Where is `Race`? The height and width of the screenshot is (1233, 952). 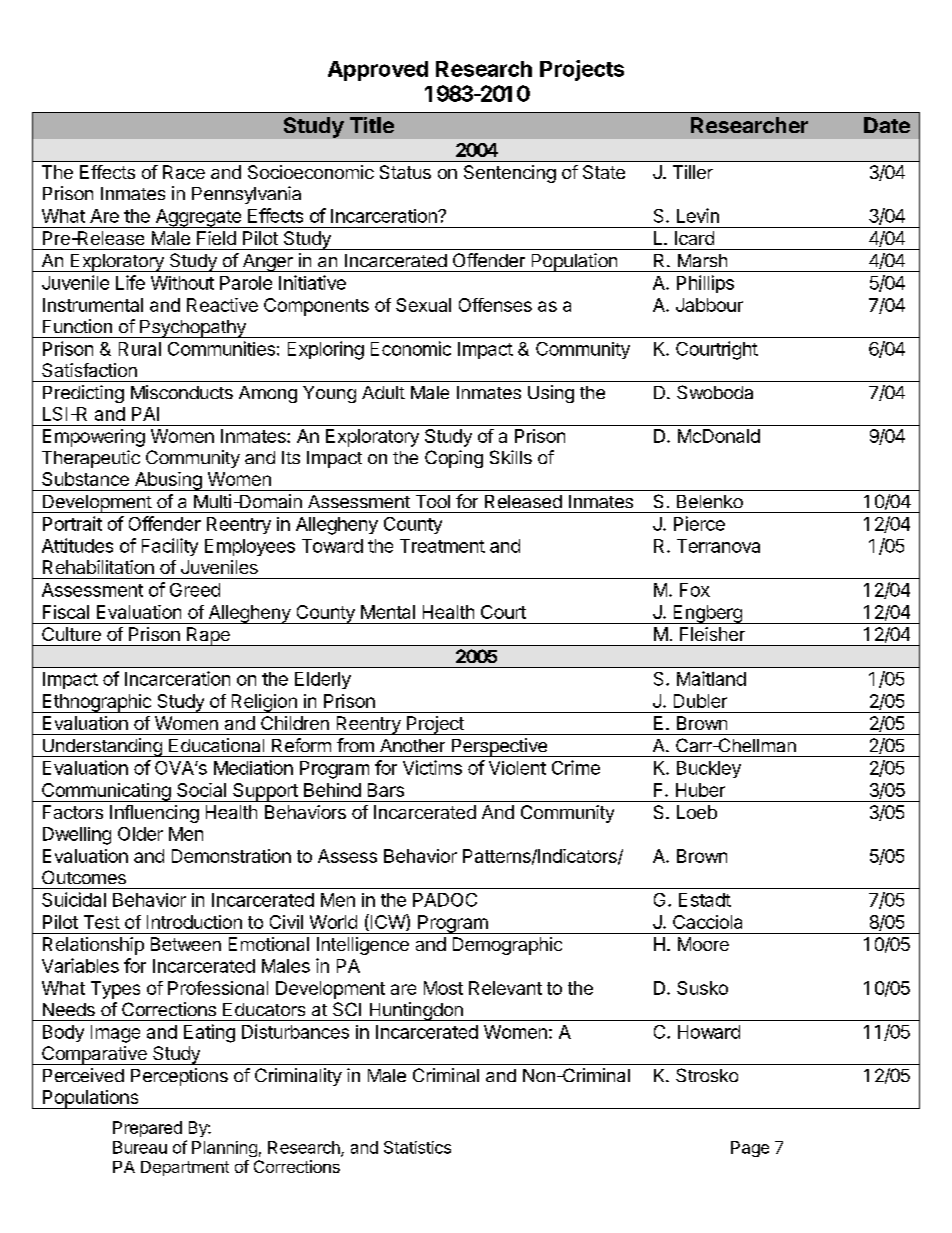 Race is located at coordinates (184, 172).
